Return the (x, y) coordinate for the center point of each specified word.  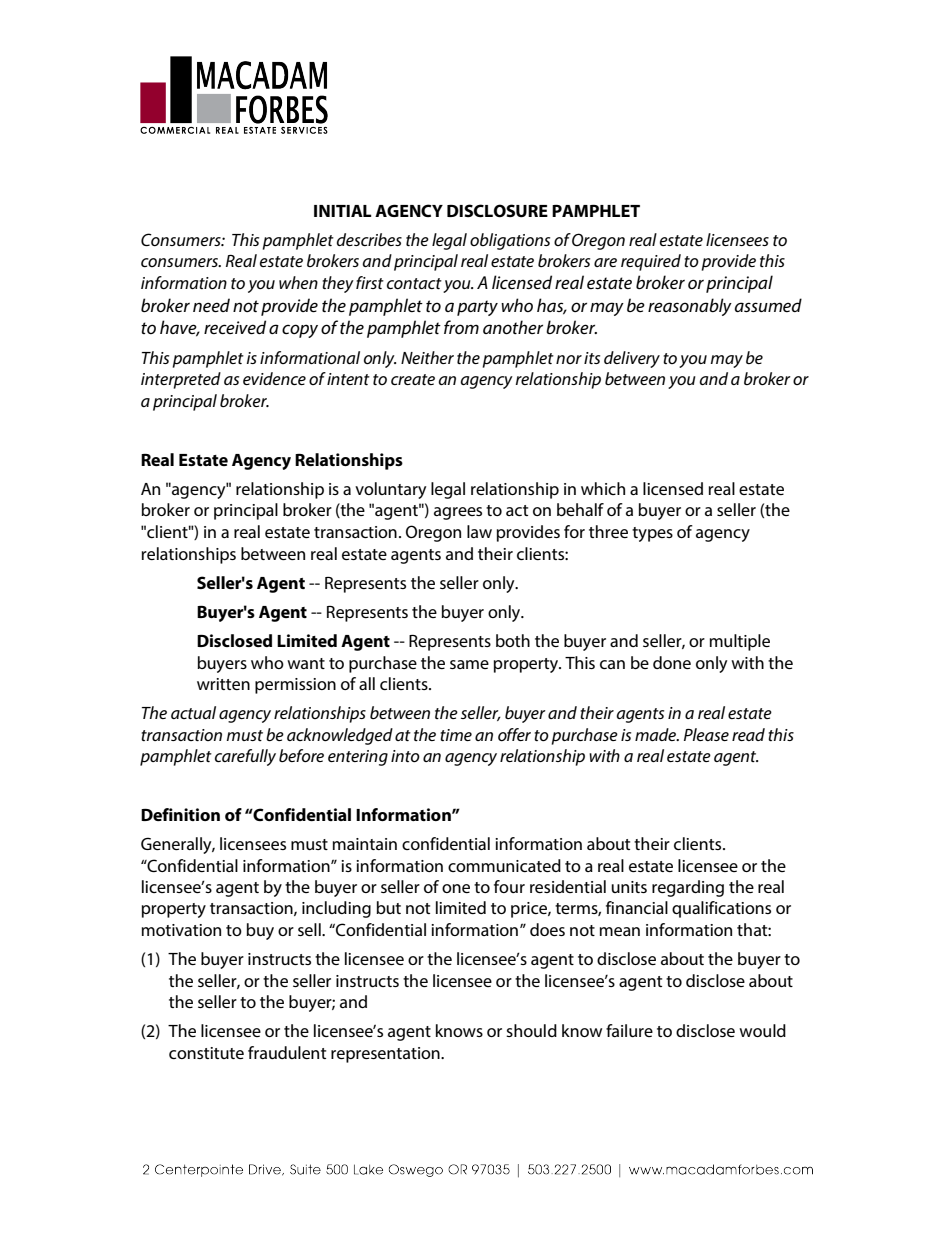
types (652, 534)
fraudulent (287, 1052)
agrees (458, 513)
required (651, 262)
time (456, 735)
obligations (510, 241)
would (762, 1030)
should (531, 1030)
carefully (245, 757)
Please (706, 734)
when (298, 282)
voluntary (390, 490)
